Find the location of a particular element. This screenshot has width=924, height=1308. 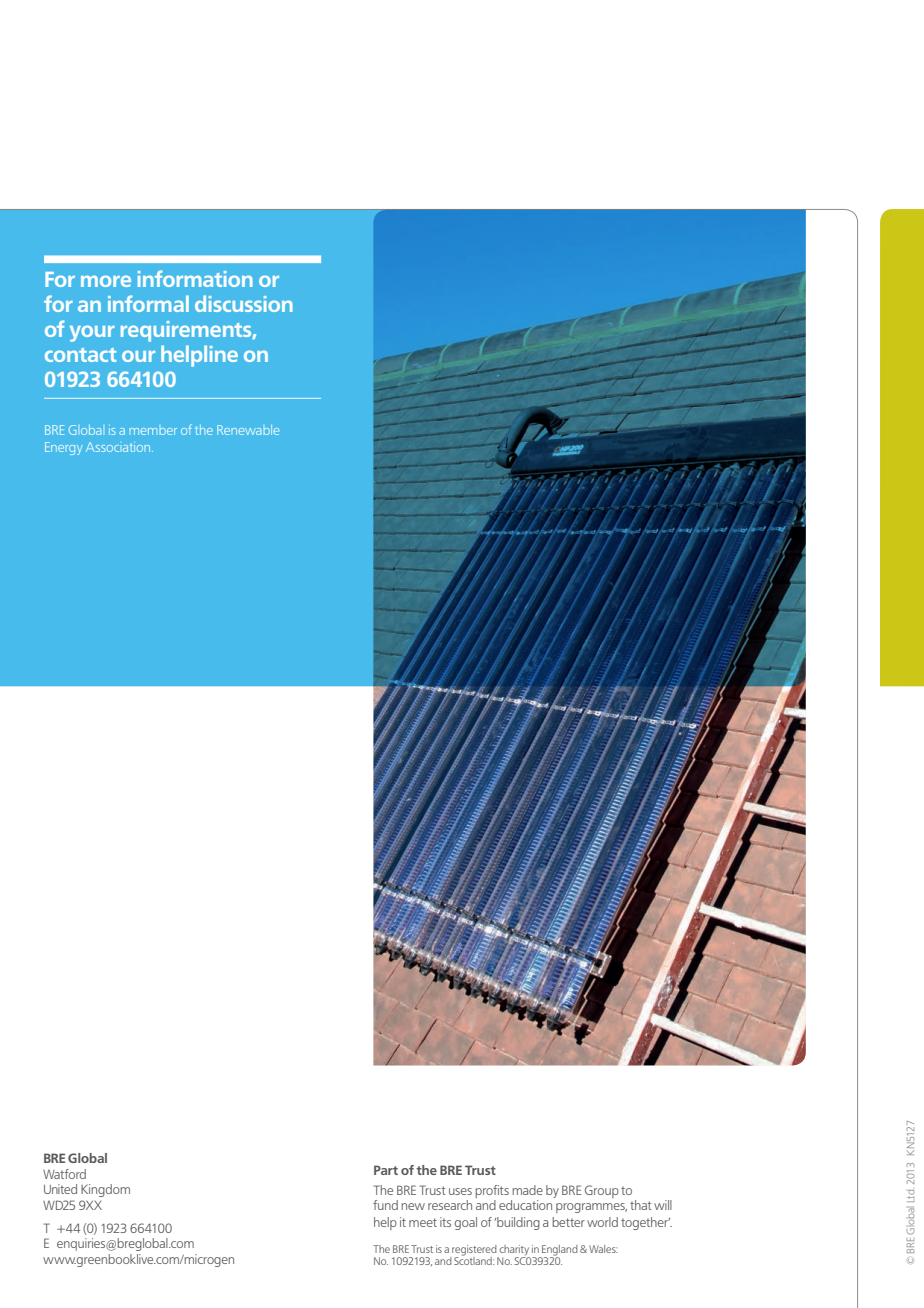

discussion is located at coordinates (244, 303).
